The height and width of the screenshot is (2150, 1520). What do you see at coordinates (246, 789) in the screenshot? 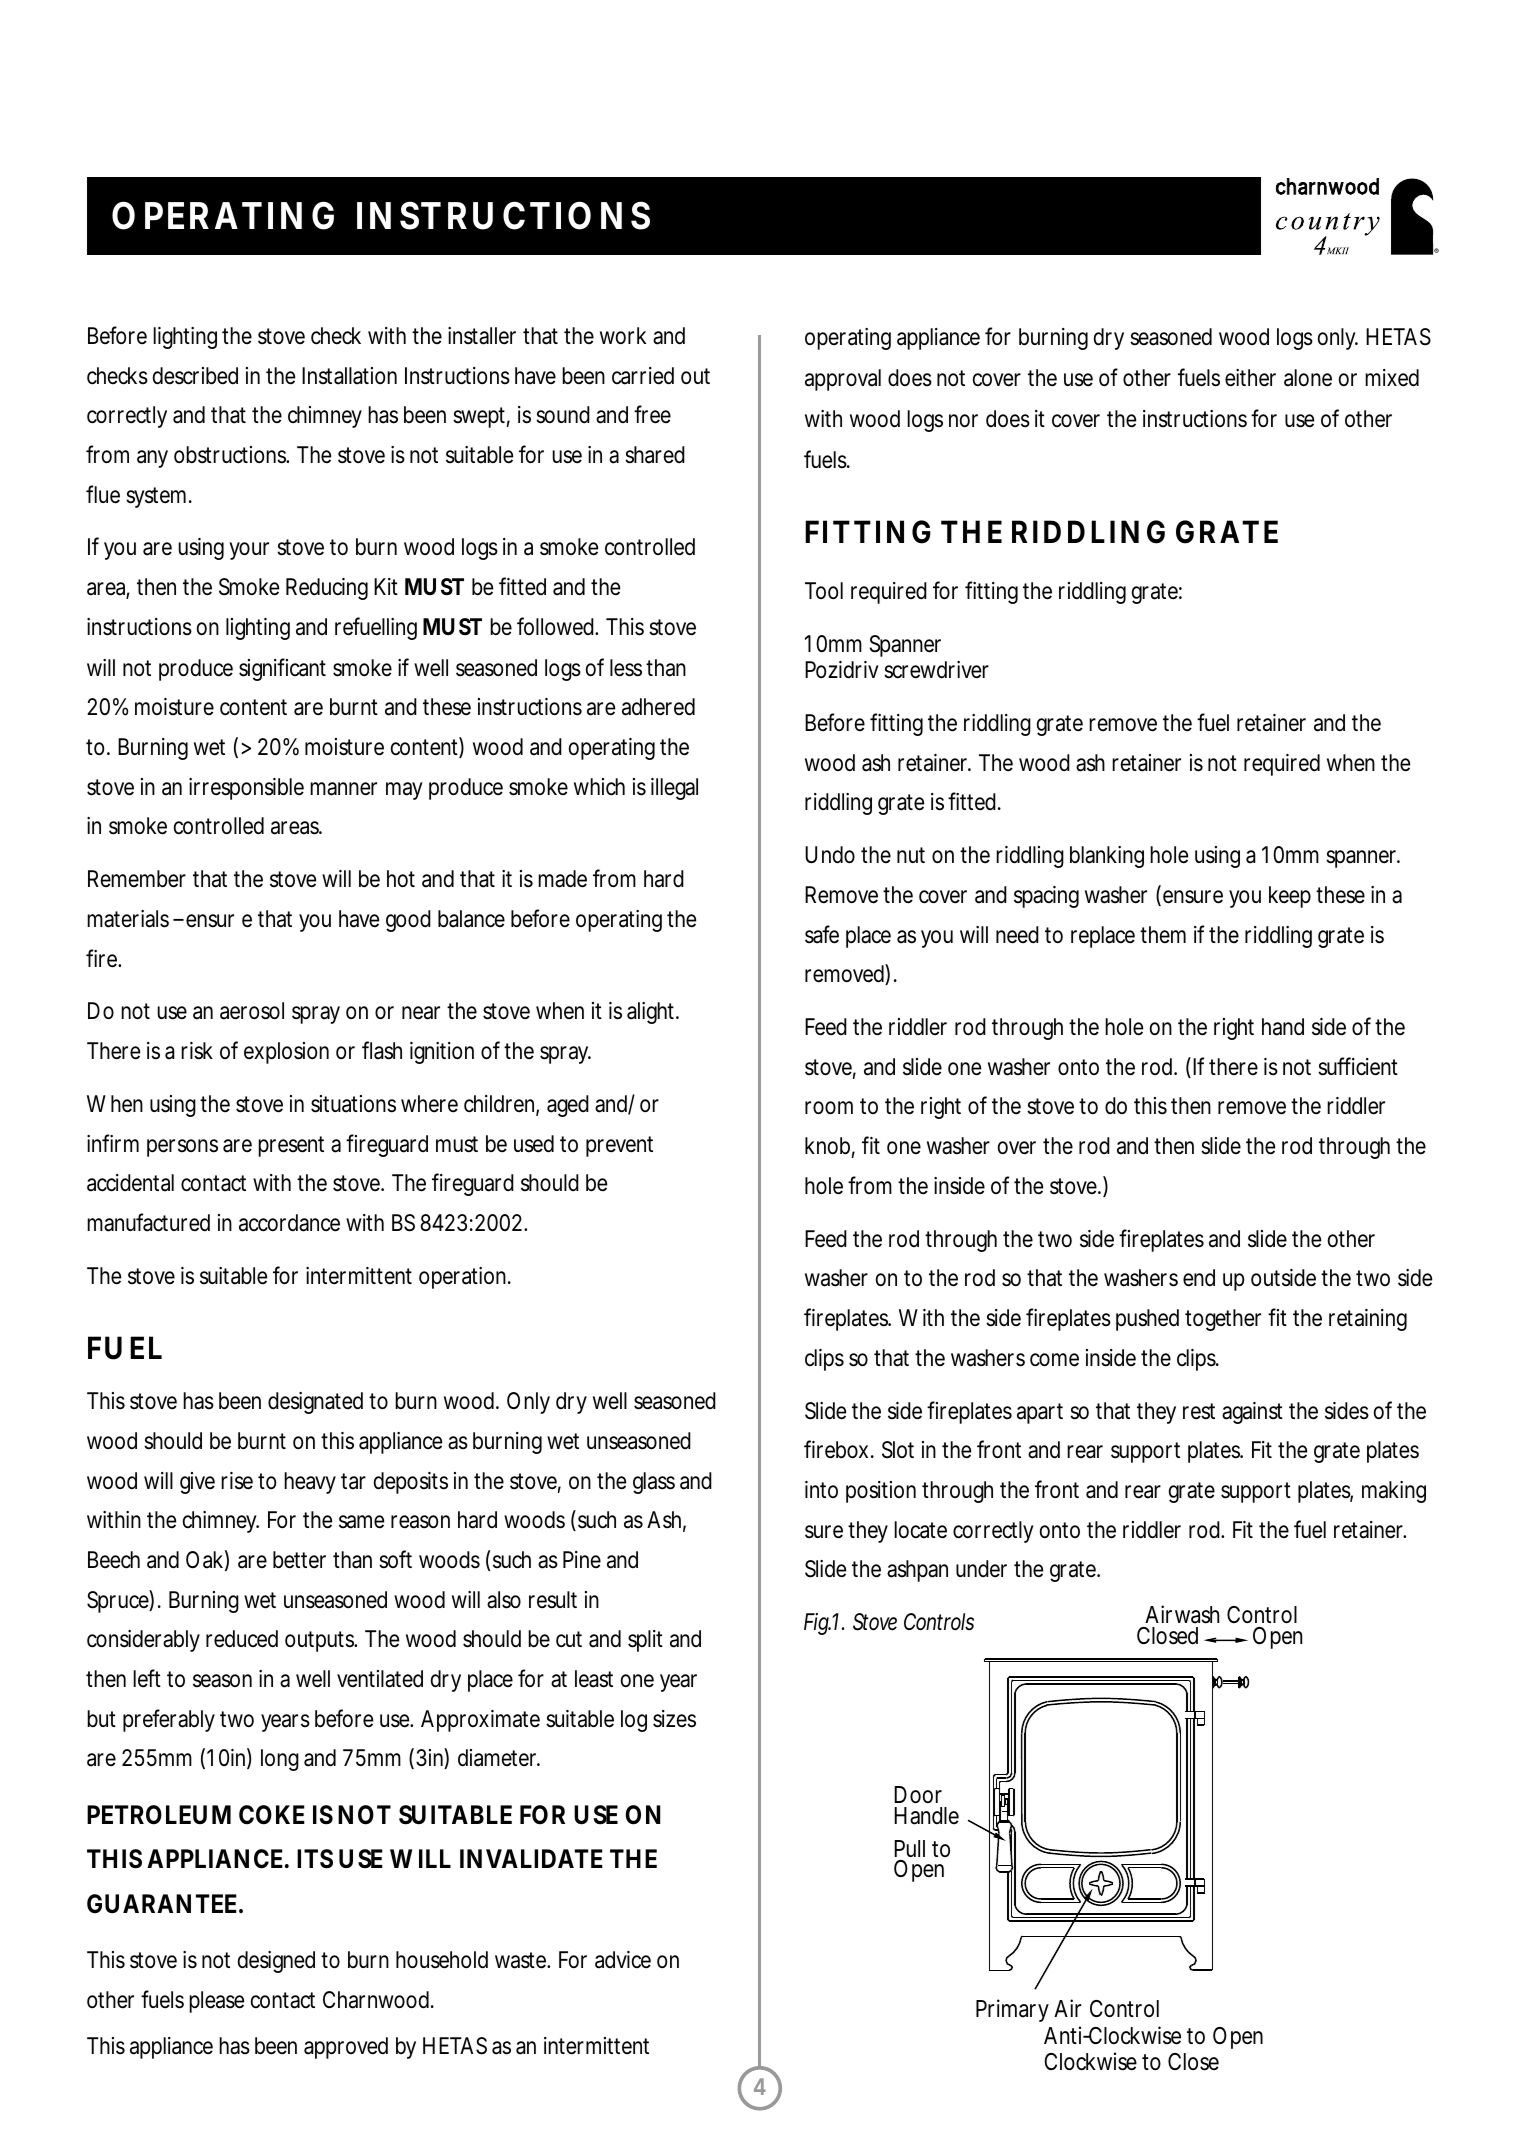
I see `irresponsible` at bounding box center [246, 789].
